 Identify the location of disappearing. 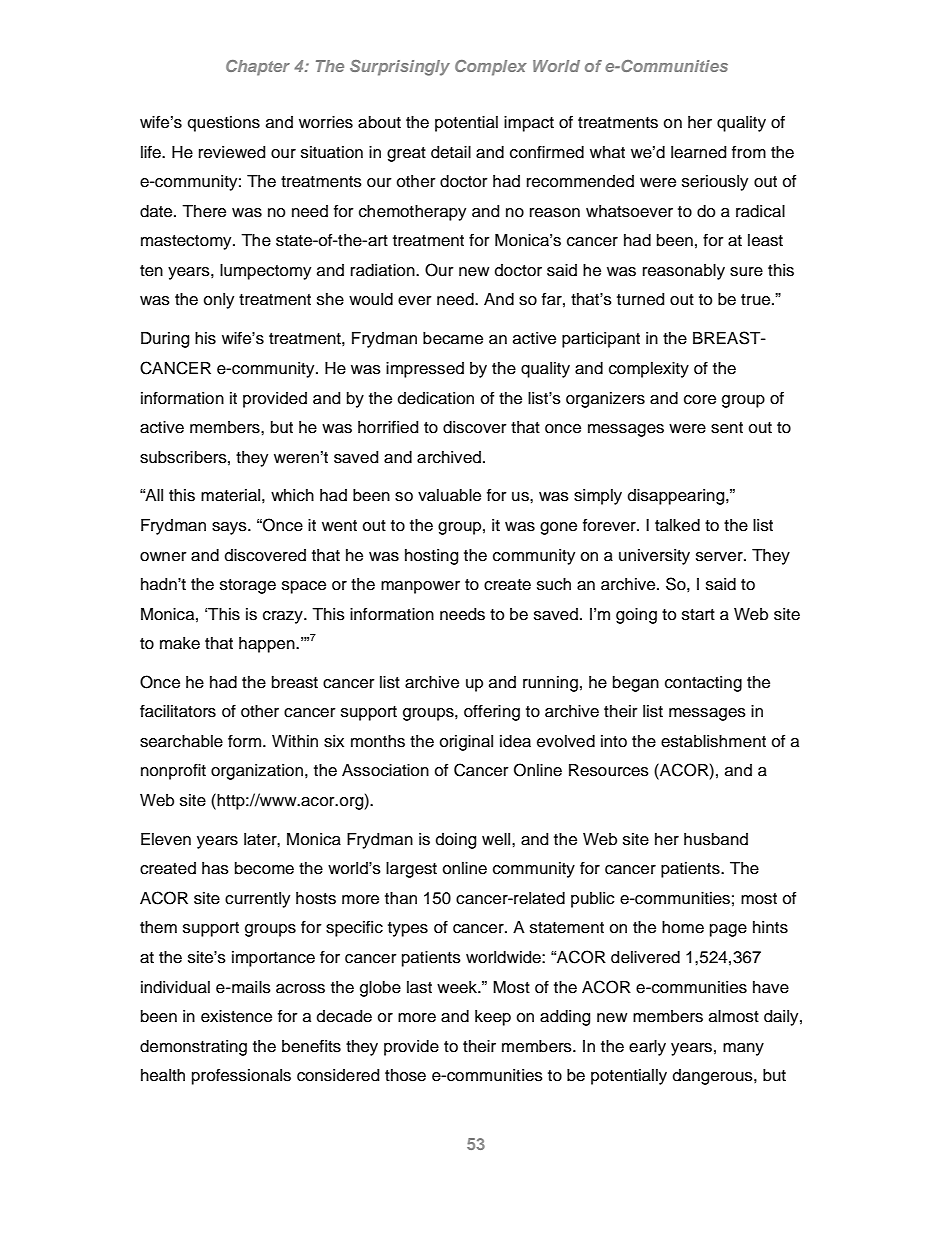
(677, 497).
